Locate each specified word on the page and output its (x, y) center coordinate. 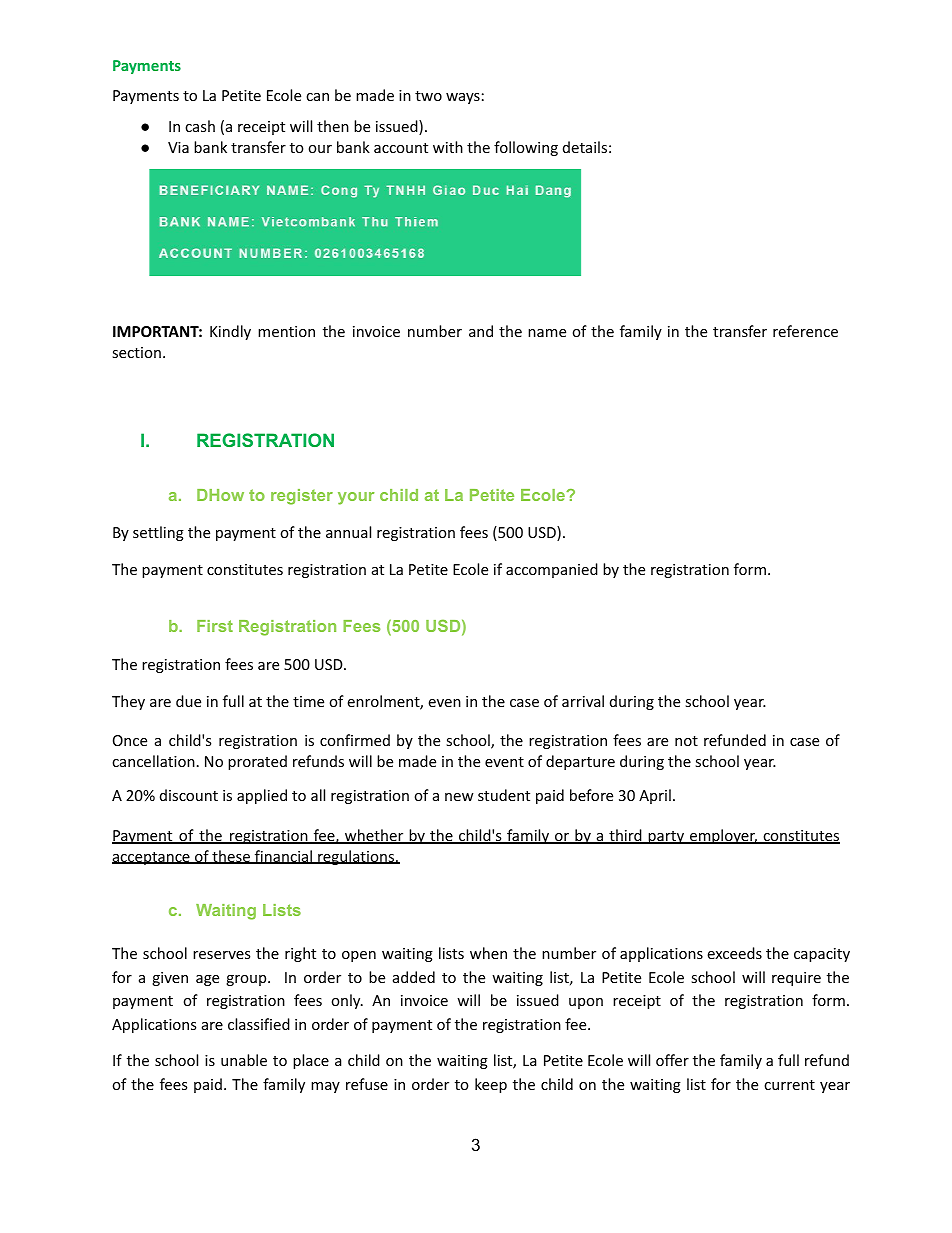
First (215, 626)
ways (463, 98)
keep (491, 1085)
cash (200, 126)
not (686, 741)
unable (244, 1060)
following (526, 148)
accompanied (552, 570)
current (789, 1085)
